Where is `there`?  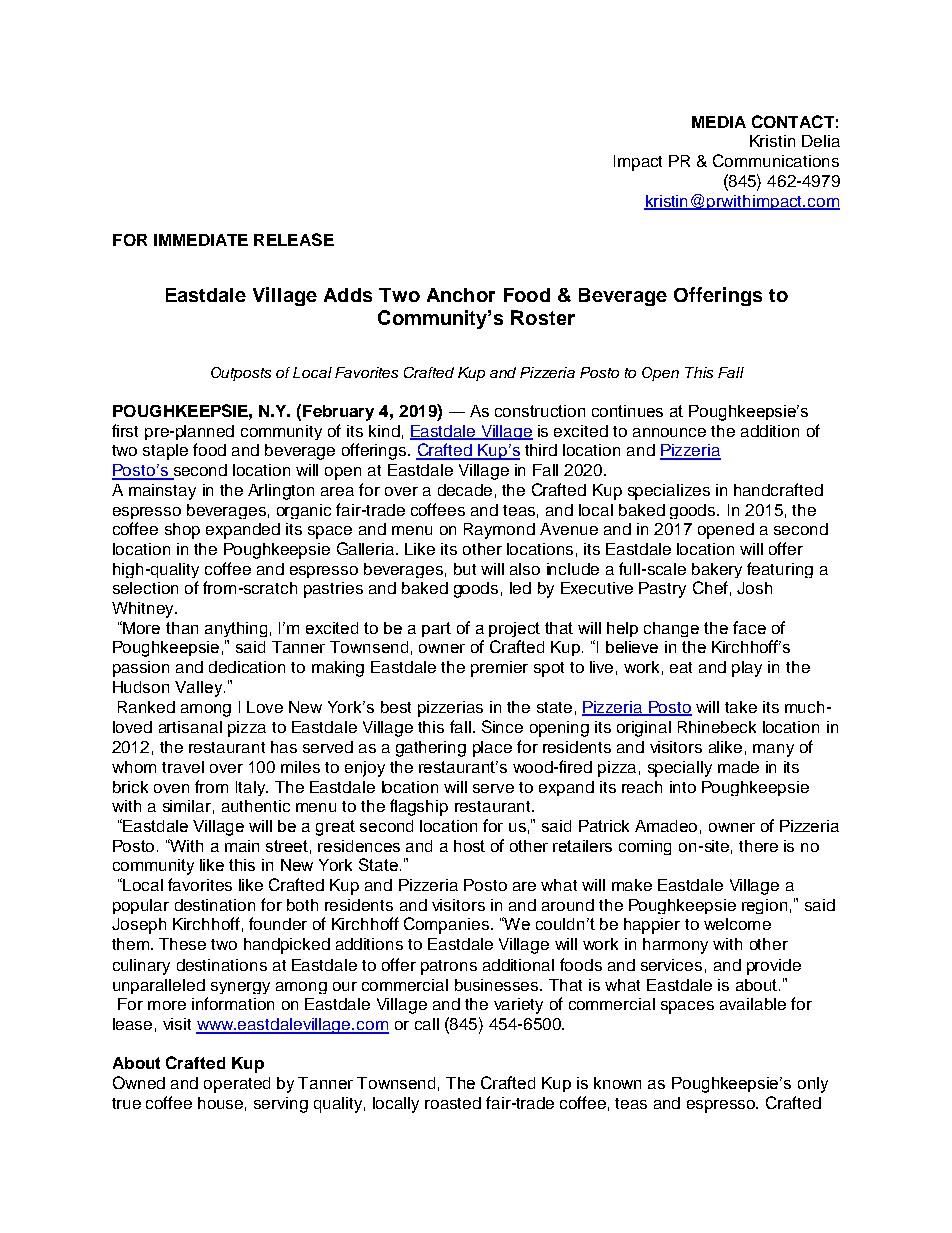
there is located at coordinates (758, 846).
